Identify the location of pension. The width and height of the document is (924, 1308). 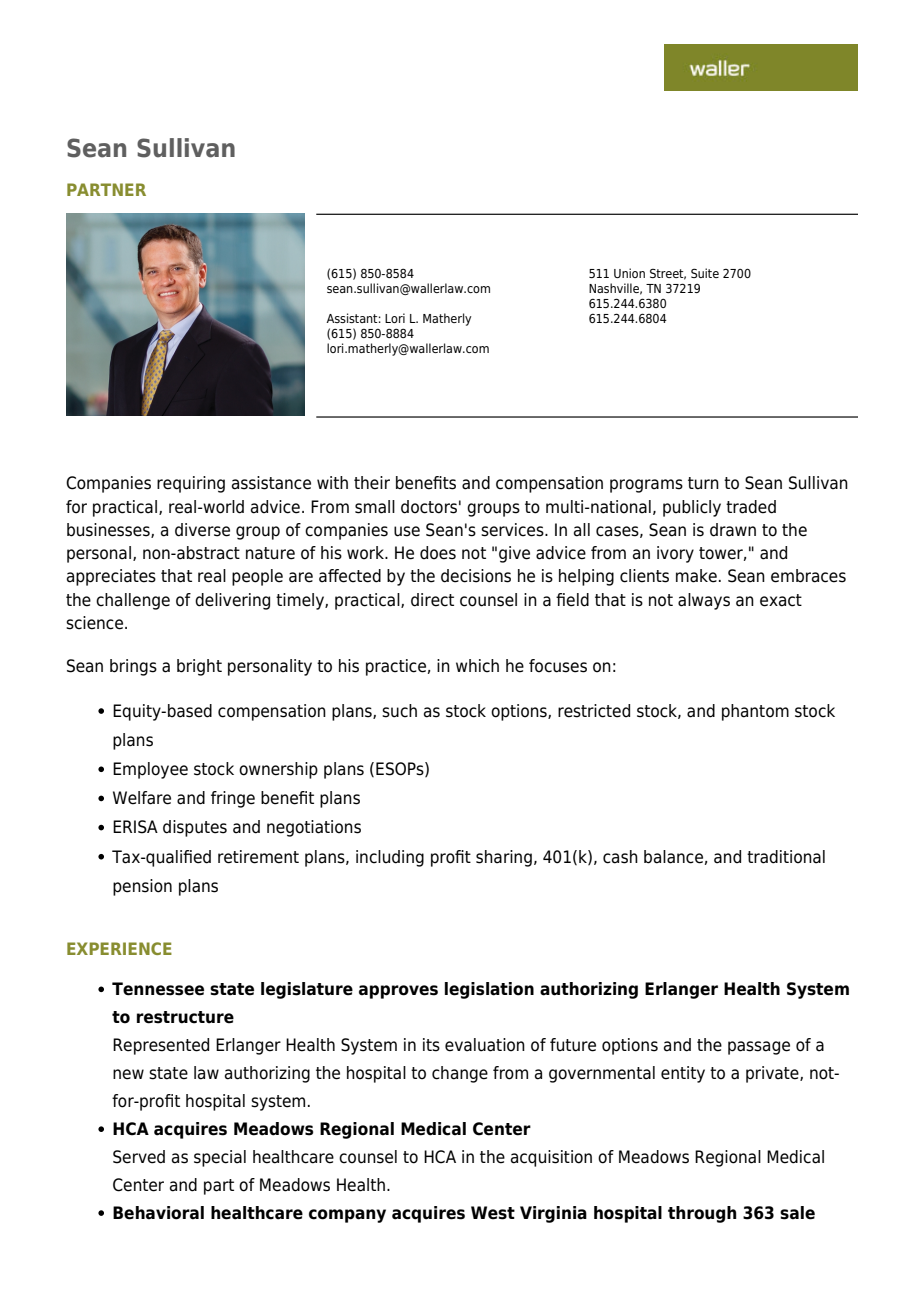
(142, 887).
